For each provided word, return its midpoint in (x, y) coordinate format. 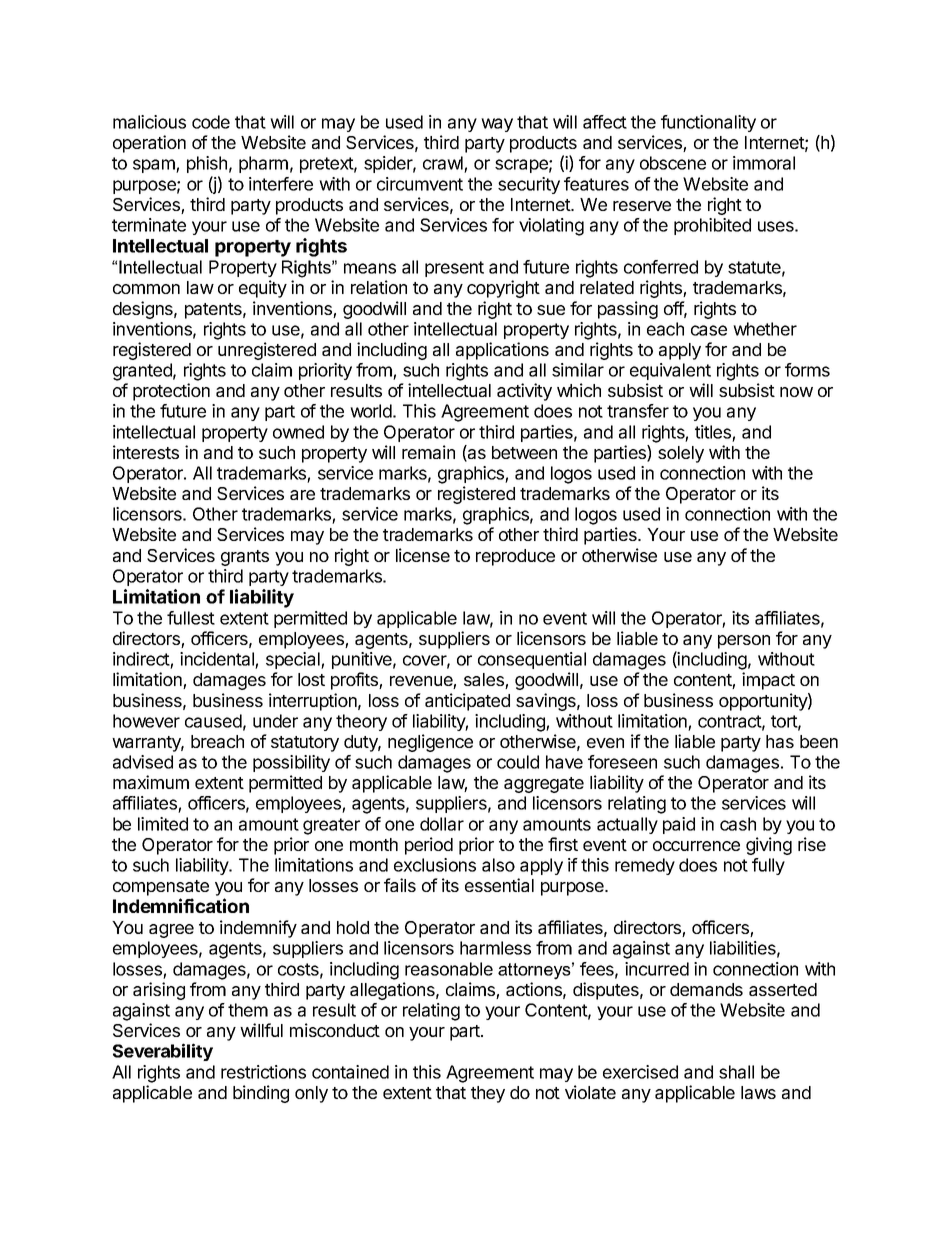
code (211, 122)
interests (146, 452)
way (497, 125)
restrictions (263, 1072)
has (780, 741)
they (488, 1094)
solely (681, 454)
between (524, 452)
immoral (764, 163)
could (518, 762)
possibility (291, 763)
